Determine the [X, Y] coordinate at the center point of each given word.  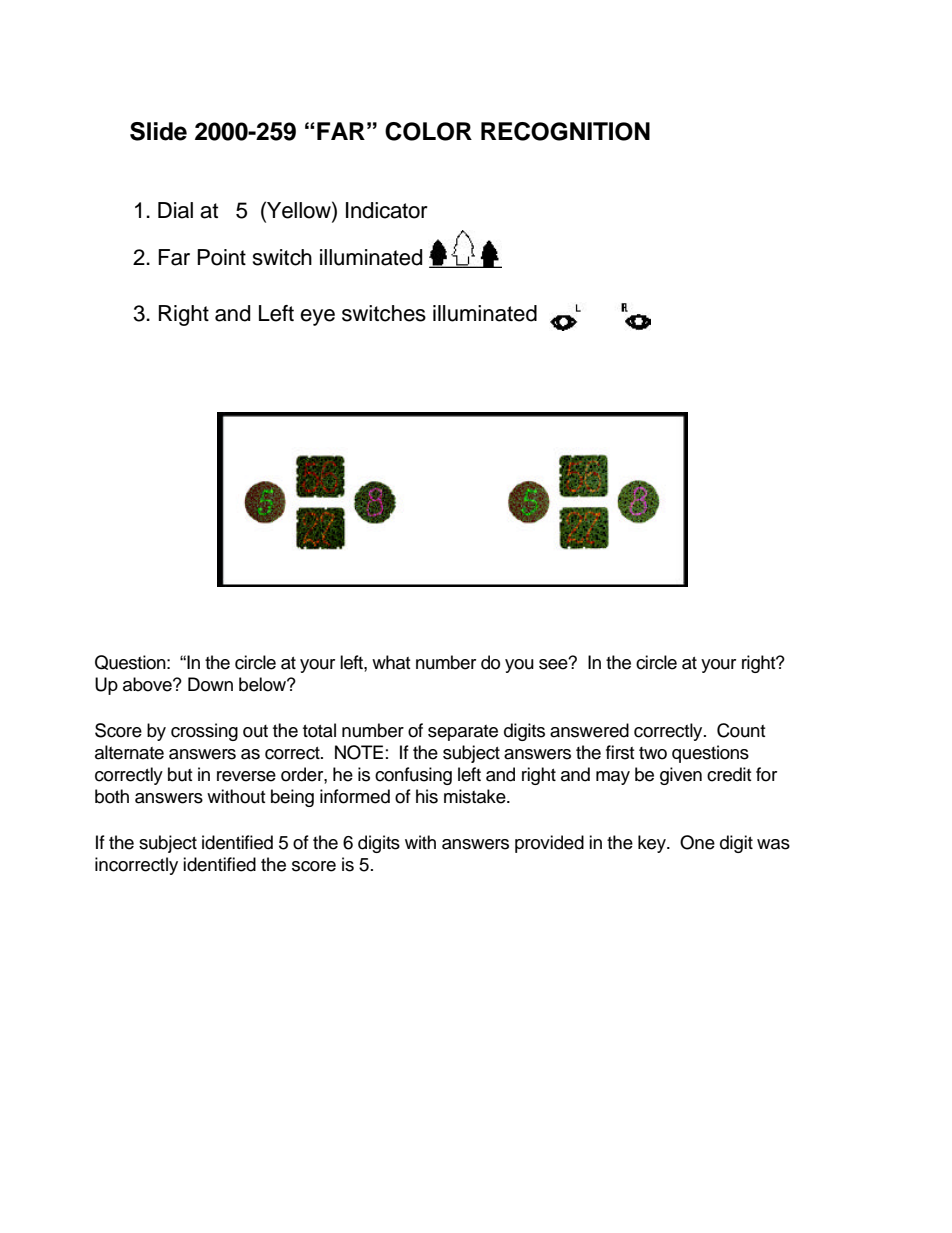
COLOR [428, 131]
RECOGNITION [565, 131]
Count [741, 730]
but [180, 774]
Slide [158, 131]
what [391, 662]
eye [317, 317]
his [427, 796]
